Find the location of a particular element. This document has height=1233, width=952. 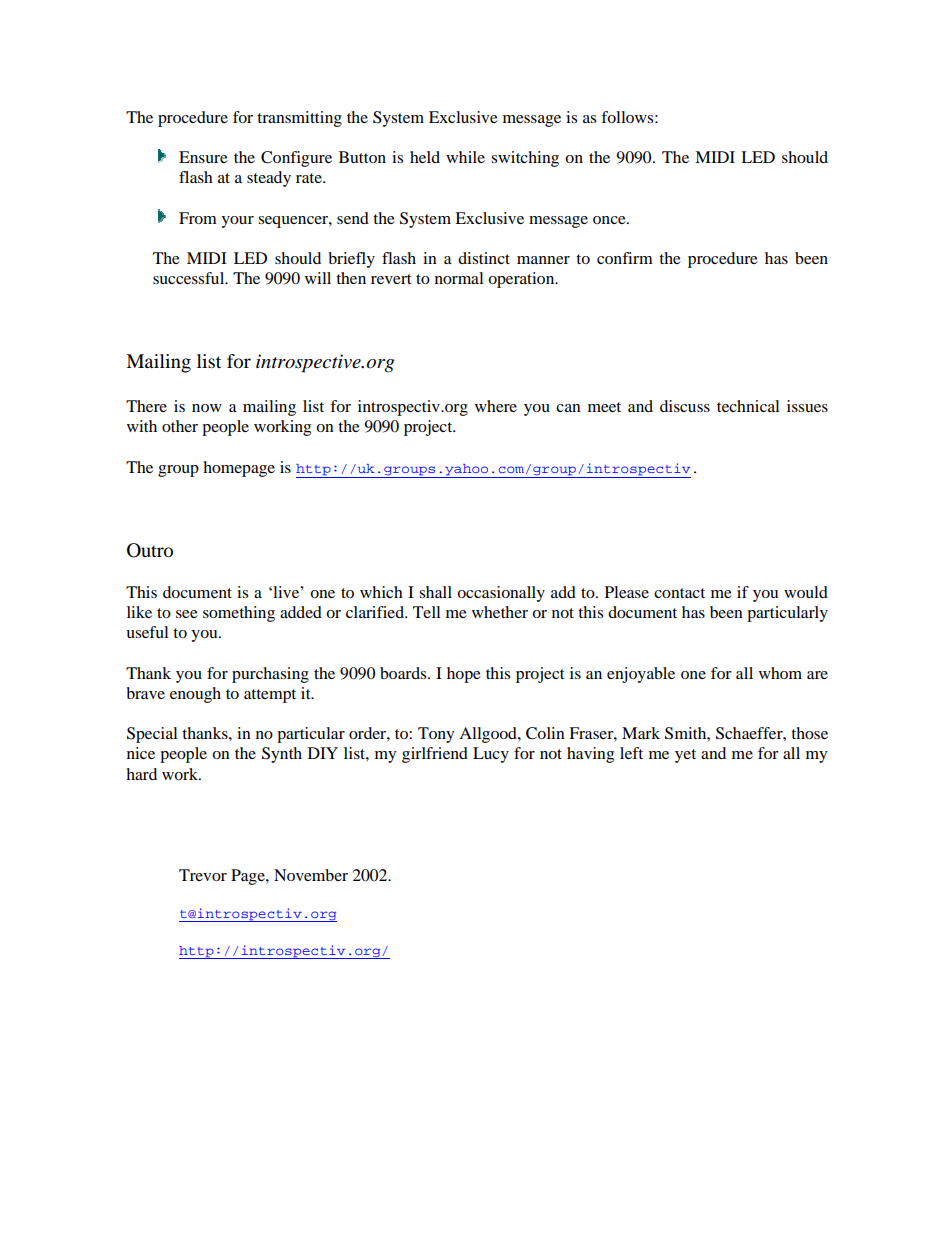

Trevor is located at coordinates (203, 875).
